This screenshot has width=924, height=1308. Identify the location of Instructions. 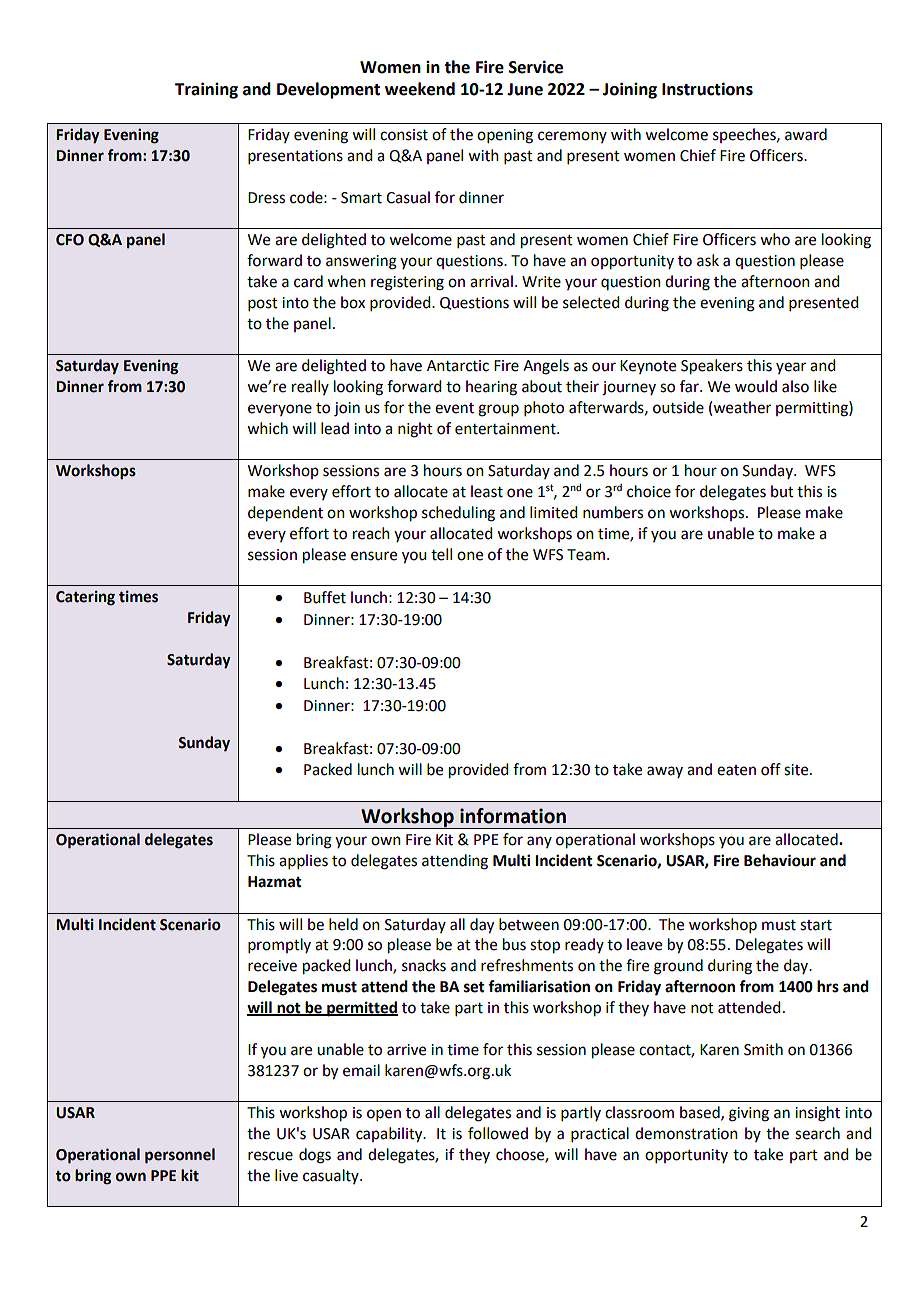
(707, 89).
